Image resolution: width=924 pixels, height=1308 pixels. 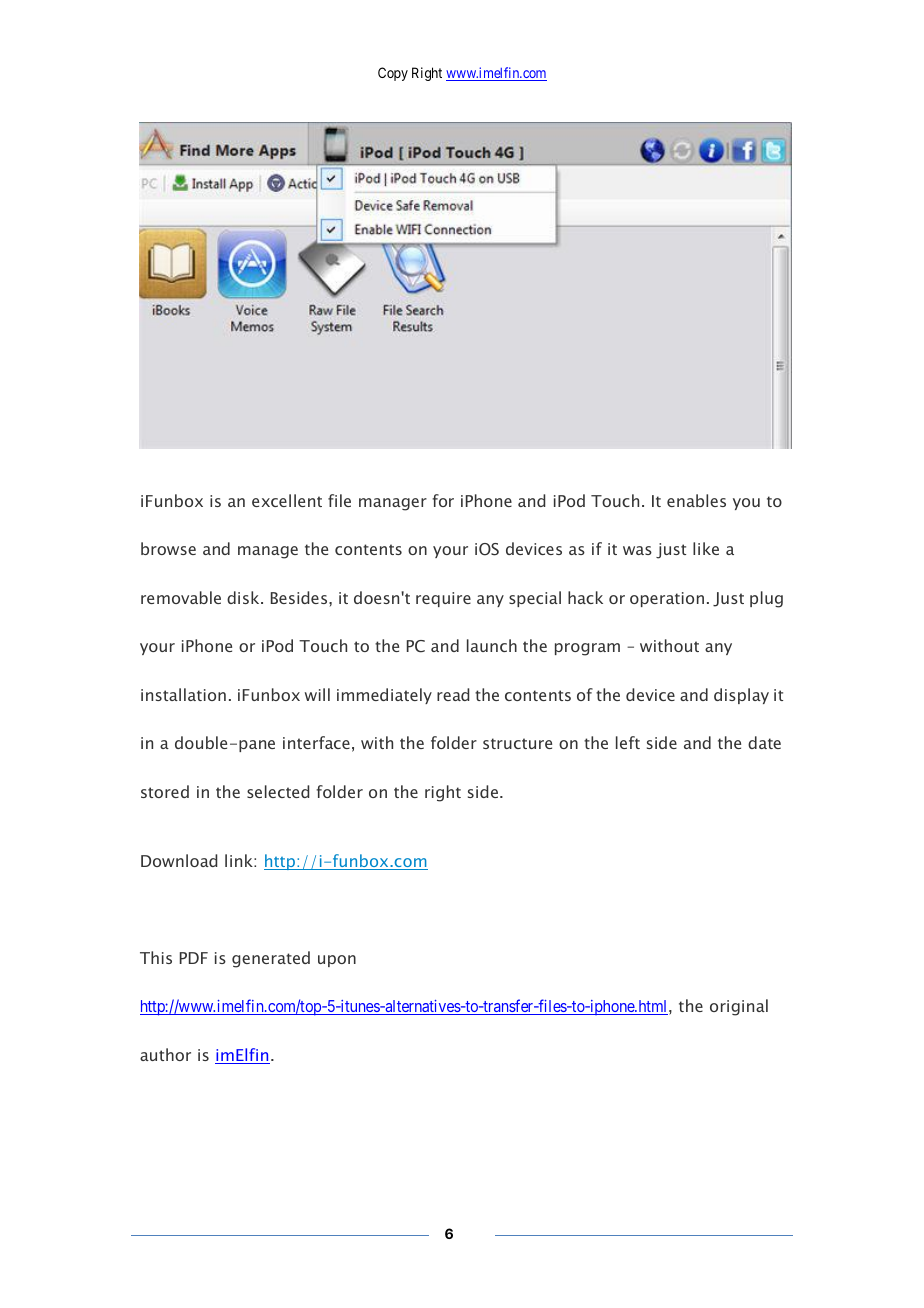 I want to click on for, so click(x=443, y=500).
